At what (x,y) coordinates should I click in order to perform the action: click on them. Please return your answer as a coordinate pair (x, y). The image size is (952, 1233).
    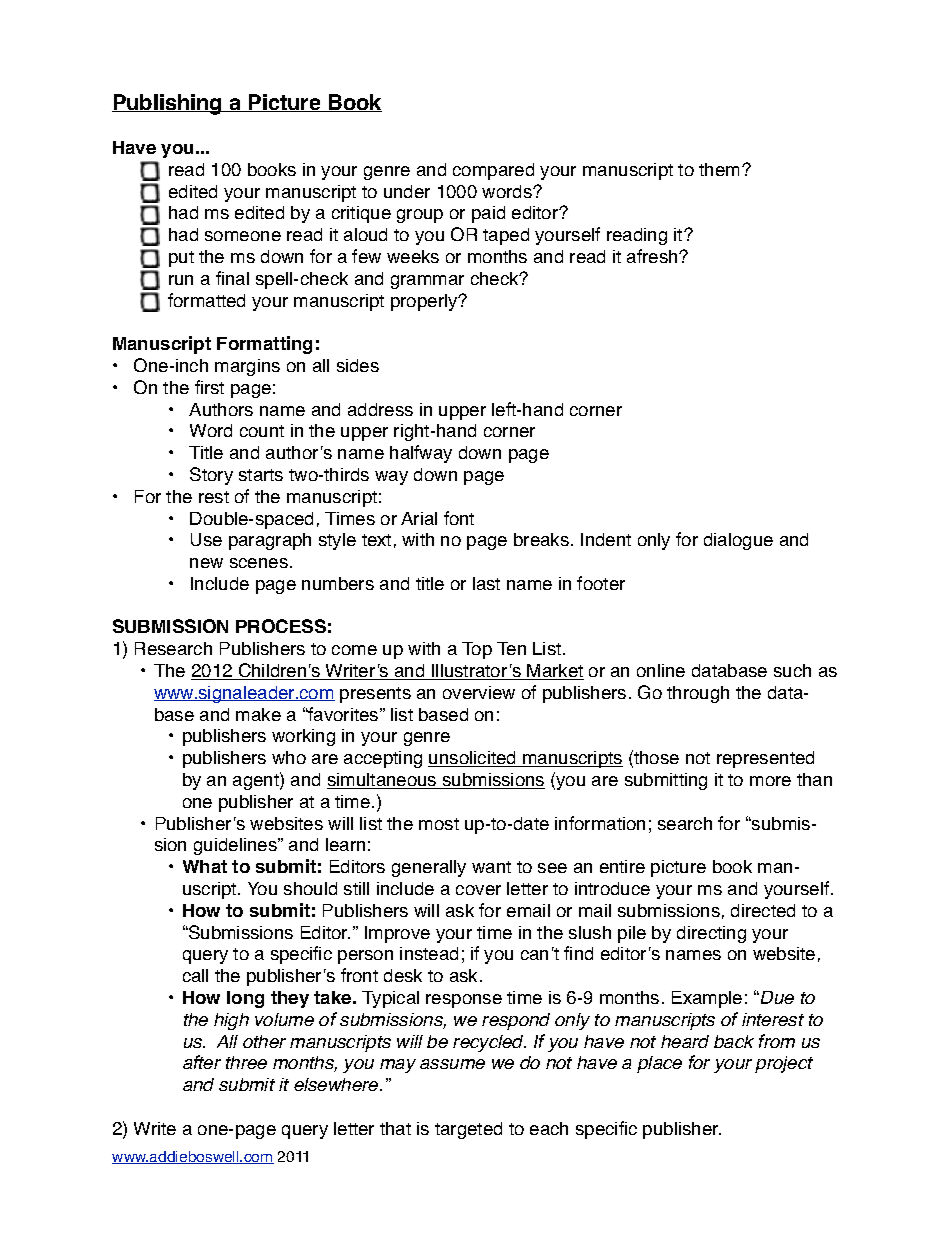
    Looking at the image, I should click on (719, 169).
